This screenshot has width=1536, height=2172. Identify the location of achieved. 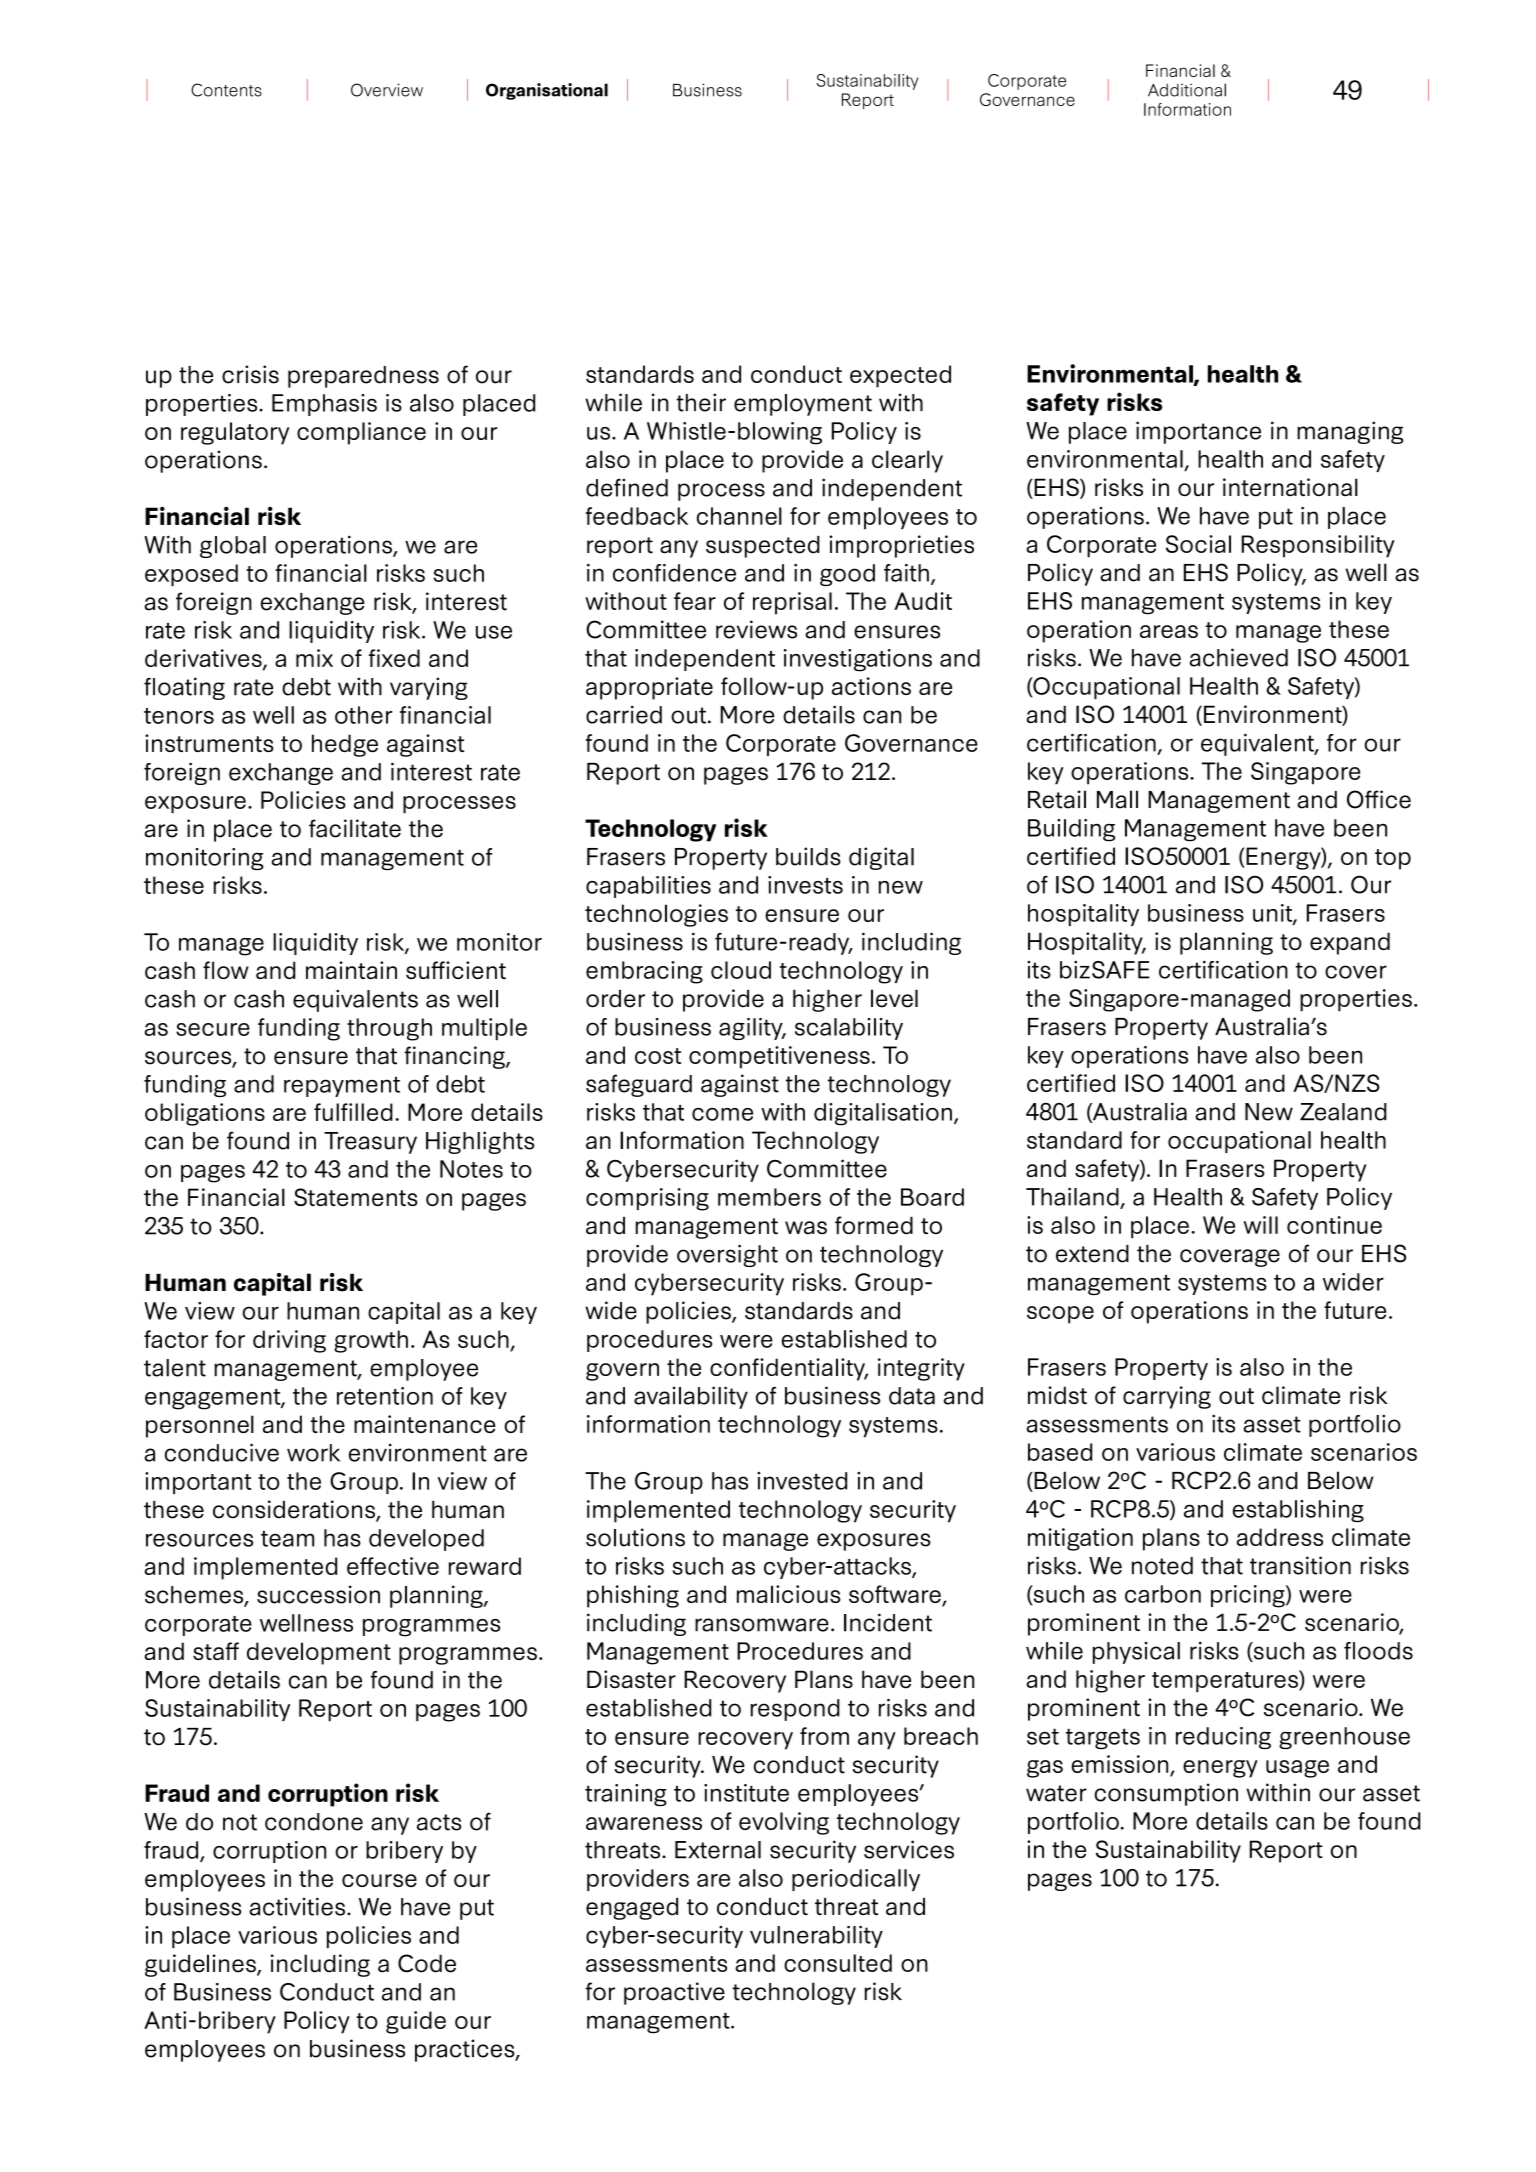
(1239, 657).
